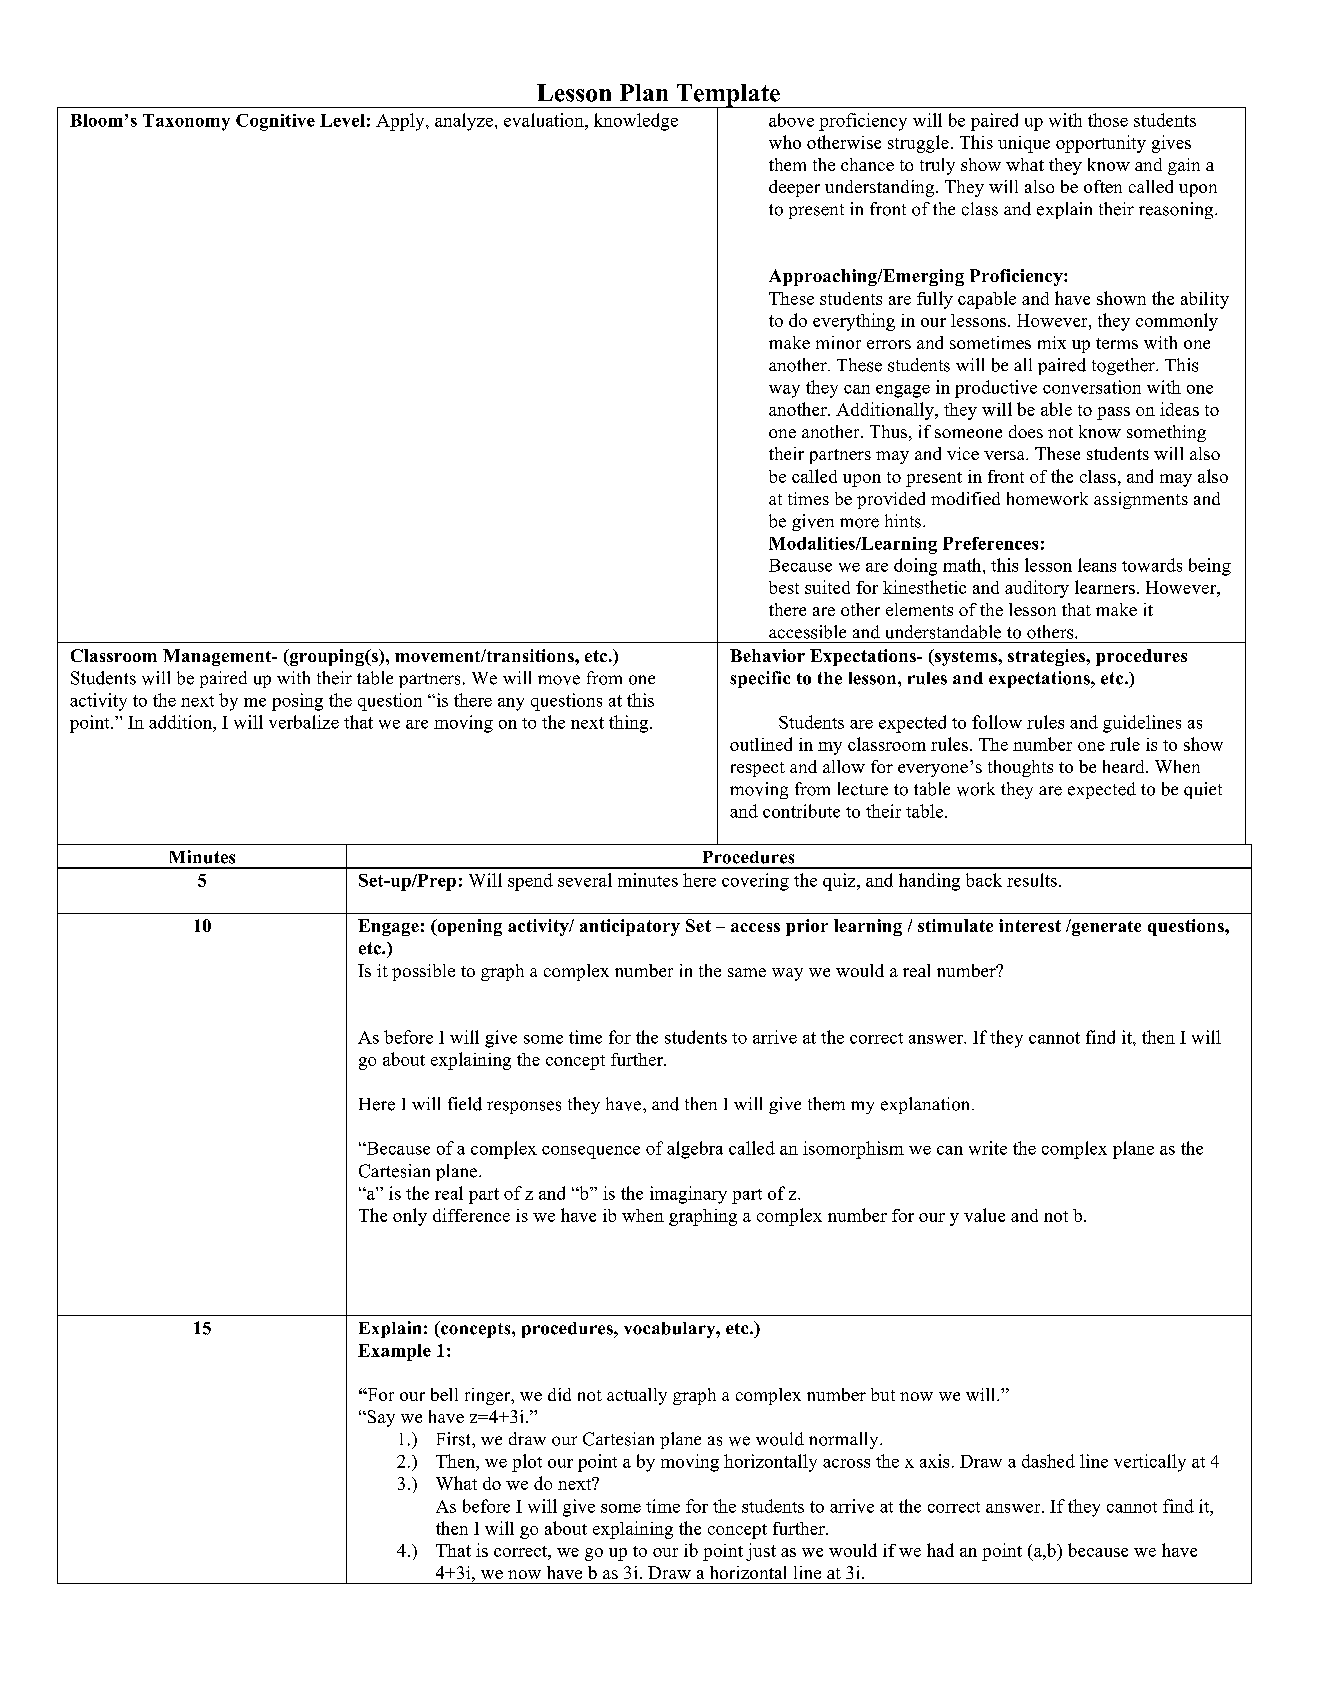  What do you see at coordinates (747, 972) in the screenshot?
I see `same` at bounding box center [747, 972].
